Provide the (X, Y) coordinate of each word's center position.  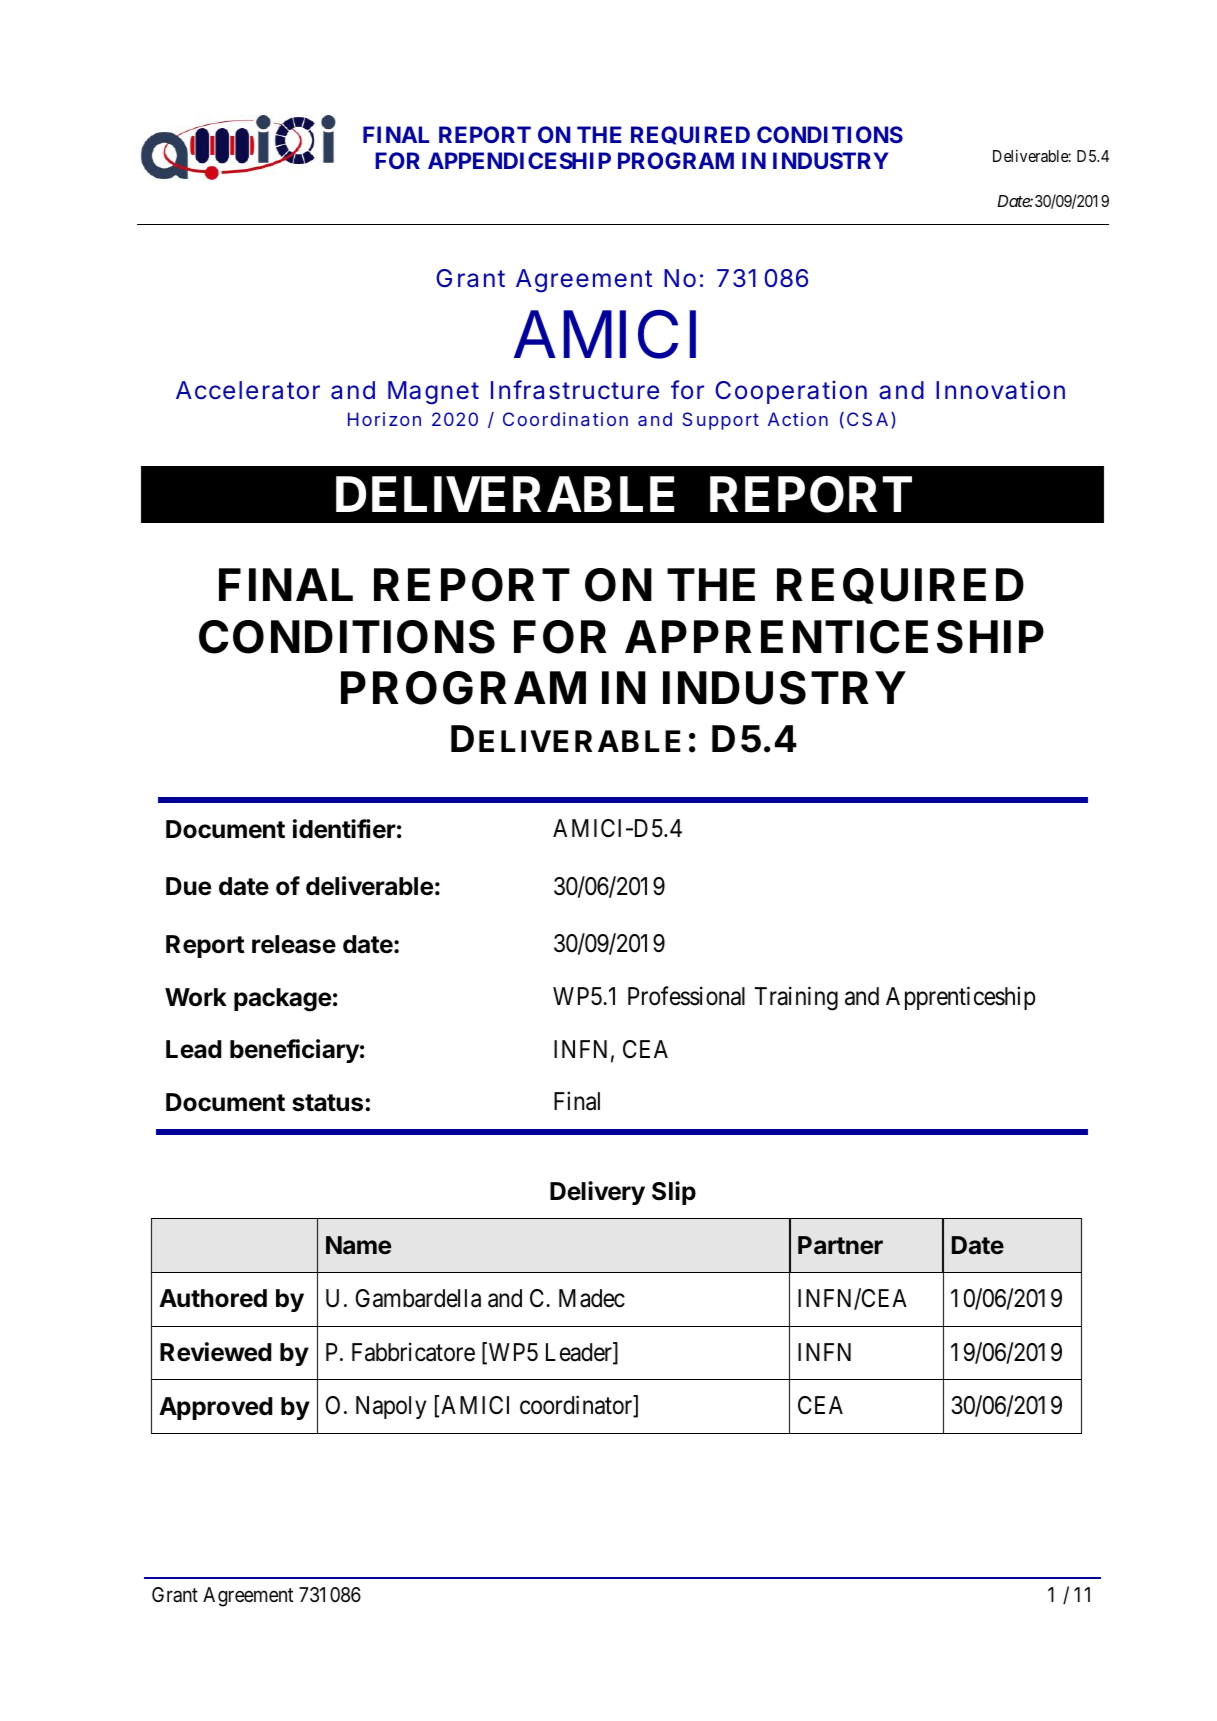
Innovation (1000, 390)
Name (358, 1245)
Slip (674, 1193)
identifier (344, 829)
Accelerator (248, 390)
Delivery (597, 1193)
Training (796, 998)
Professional (686, 996)
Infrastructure (575, 390)
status (327, 1103)
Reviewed (215, 1352)
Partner (840, 1245)
